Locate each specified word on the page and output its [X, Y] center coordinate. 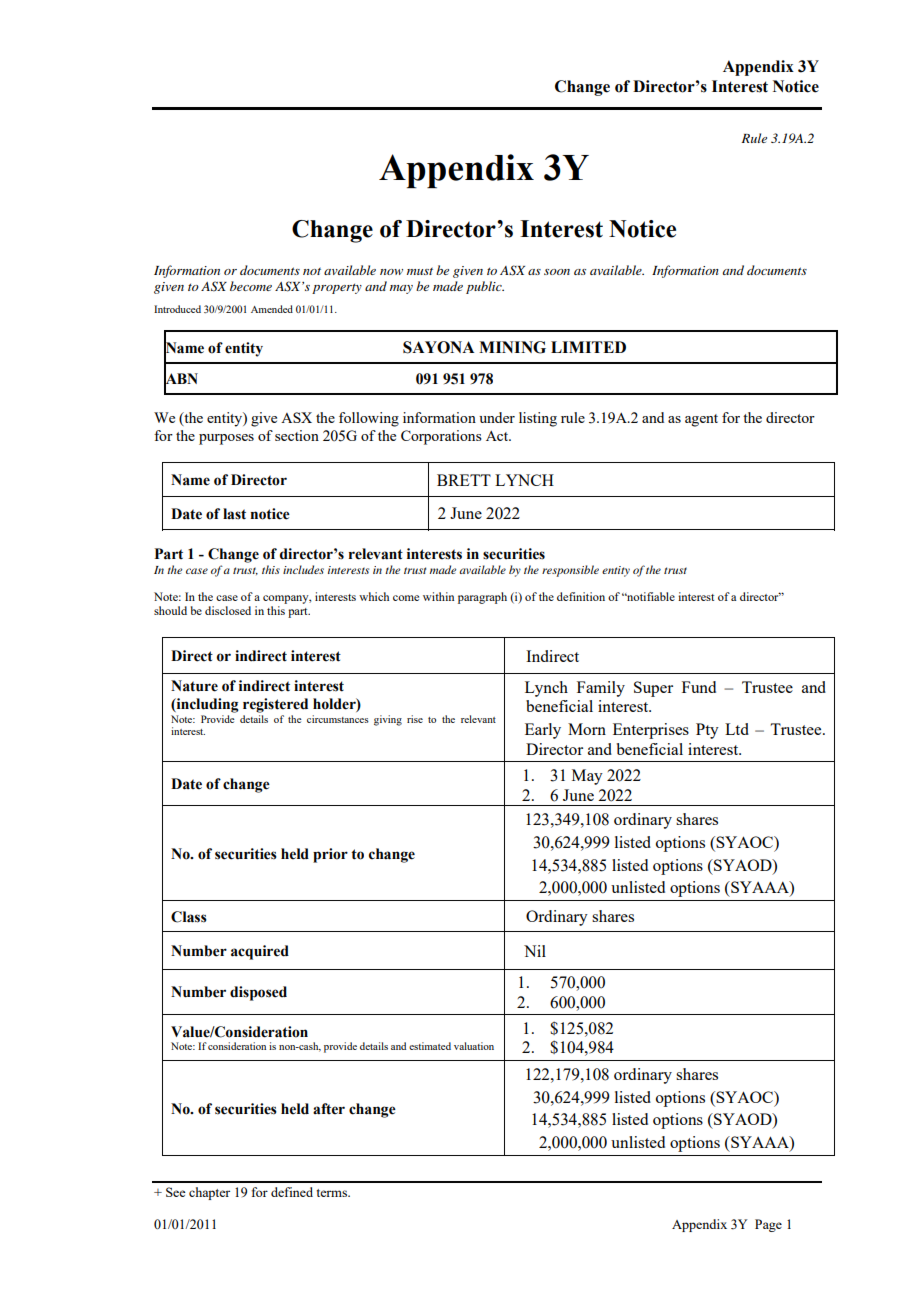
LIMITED [588, 347]
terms [333, 1193]
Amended [272, 309]
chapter [209, 1193]
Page [768, 1225]
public [485, 287]
